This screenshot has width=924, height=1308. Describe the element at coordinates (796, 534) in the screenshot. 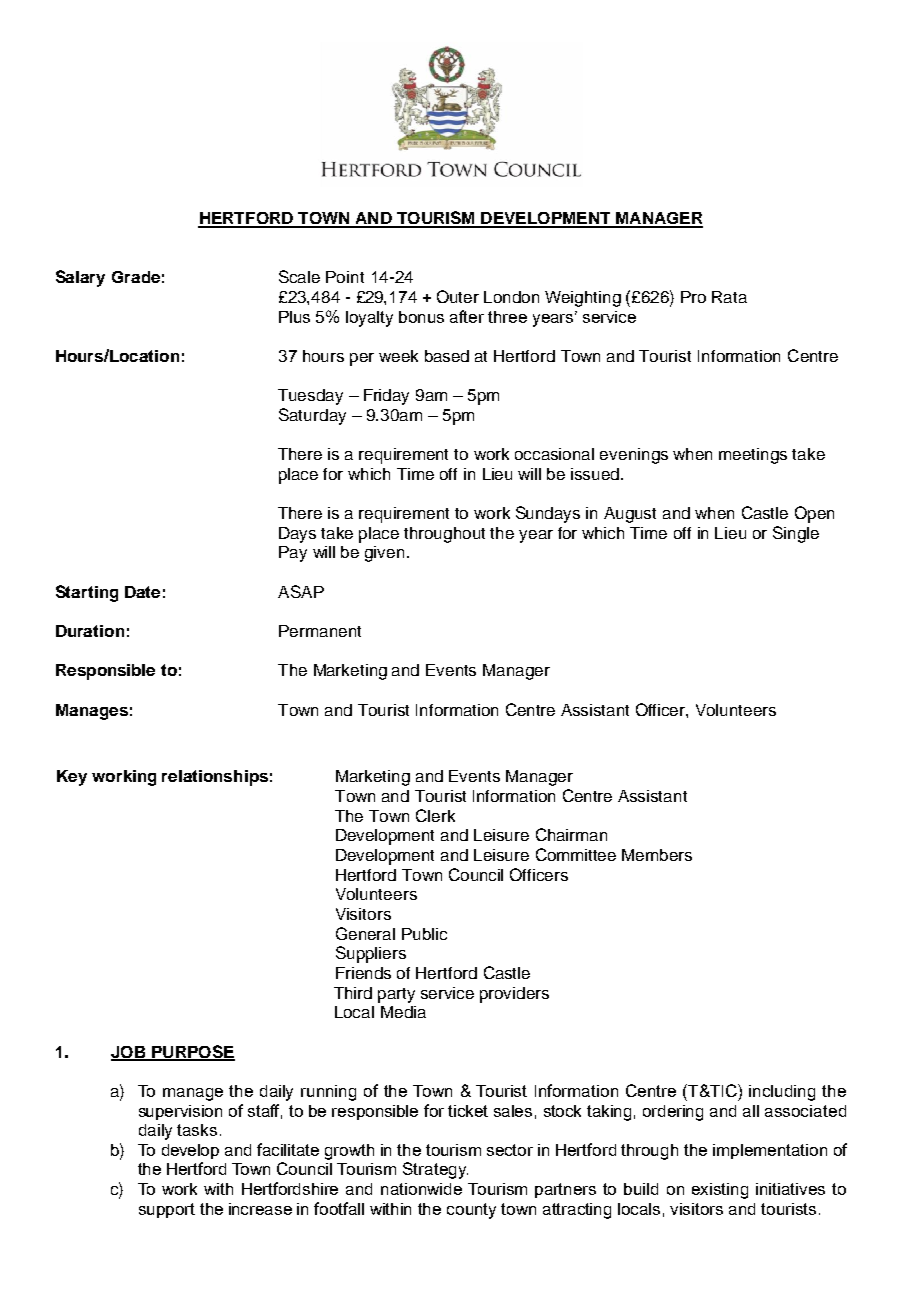

I see `Single` at that location.
